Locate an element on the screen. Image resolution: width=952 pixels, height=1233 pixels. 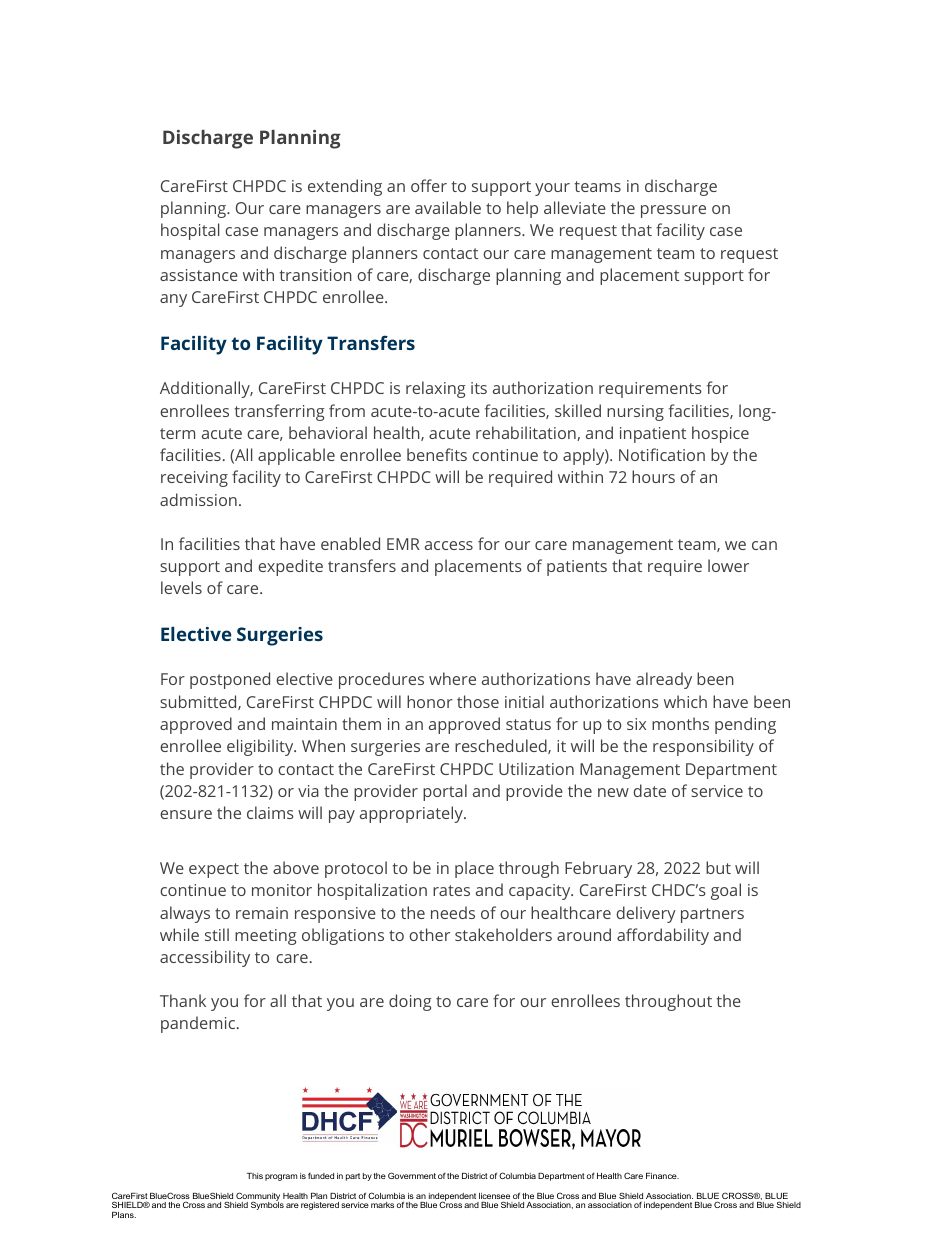
available is located at coordinates (448, 207).
